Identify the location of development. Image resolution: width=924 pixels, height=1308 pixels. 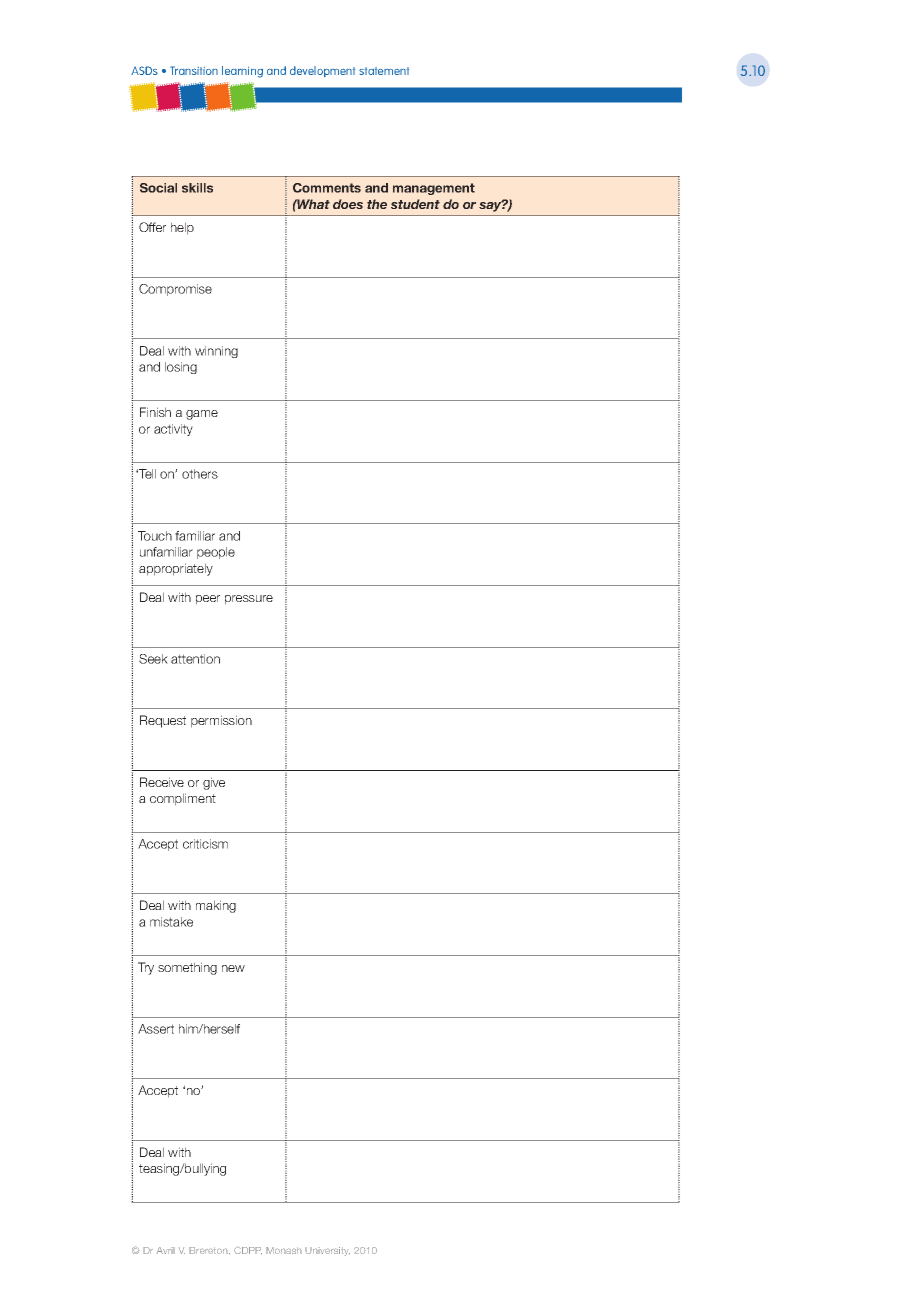
(322, 71).
